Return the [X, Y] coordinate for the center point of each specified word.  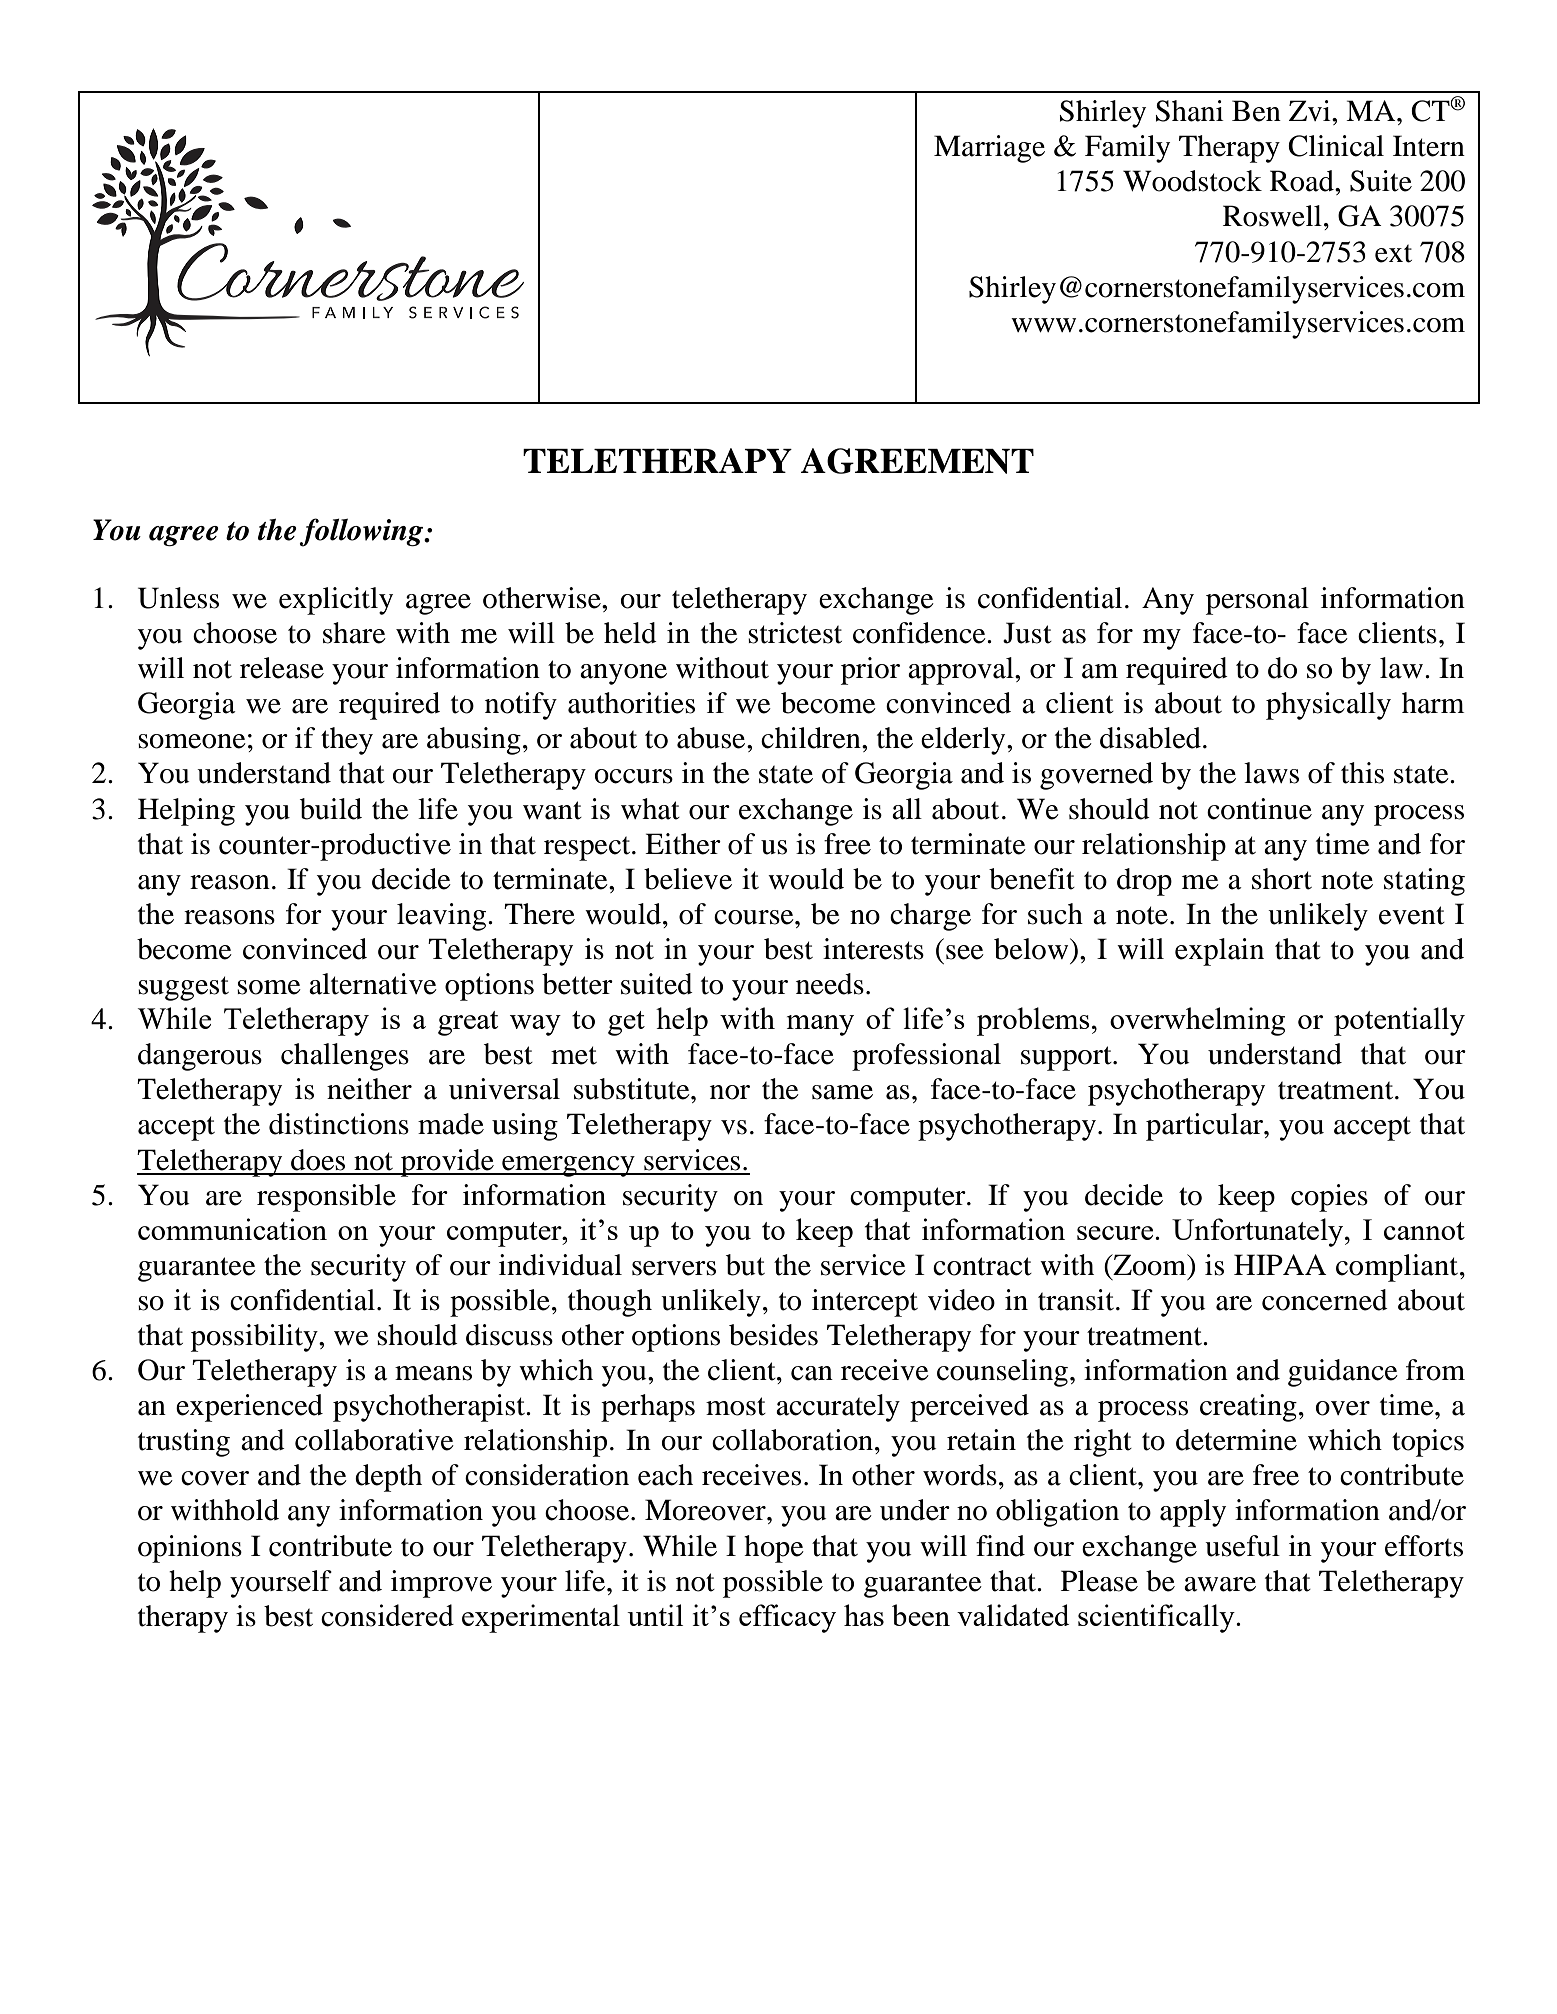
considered [387, 1615]
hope [774, 1549]
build [331, 809]
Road [1303, 181]
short [1282, 879]
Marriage [989, 149]
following [362, 532]
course [755, 917]
